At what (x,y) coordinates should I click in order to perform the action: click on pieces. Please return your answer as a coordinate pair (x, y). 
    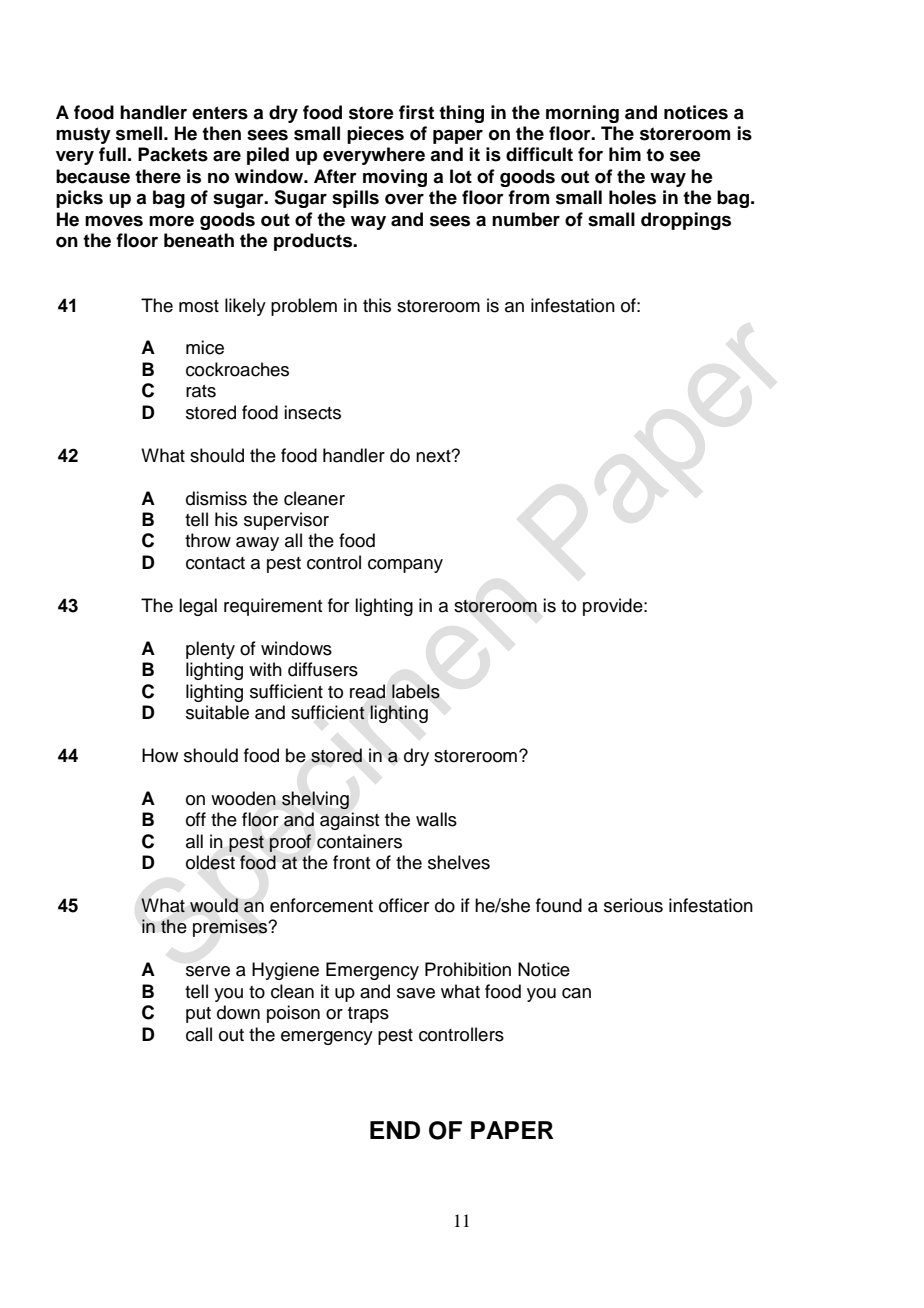
    Looking at the image, I should click on (375, 135).
